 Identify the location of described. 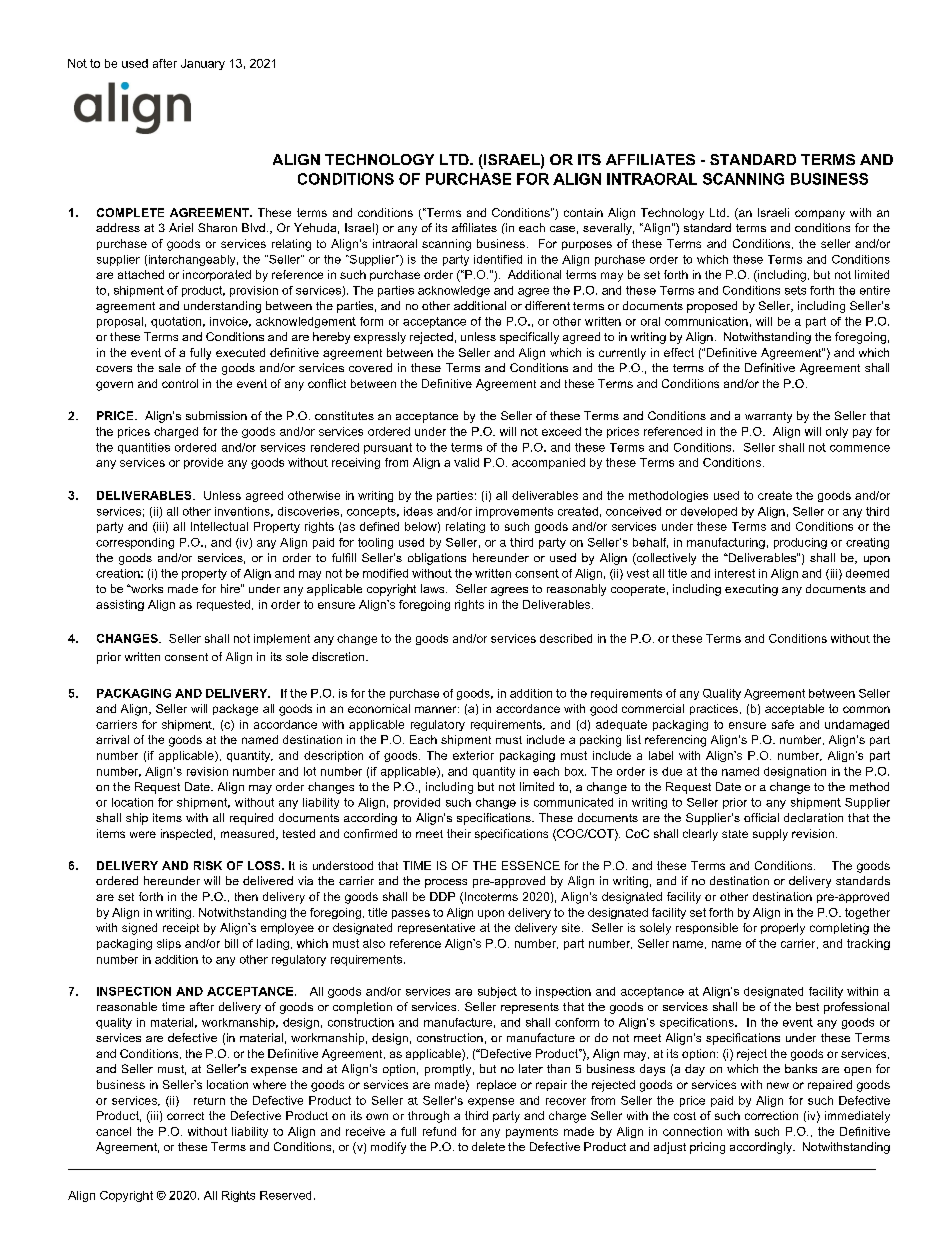
(566, 638).
